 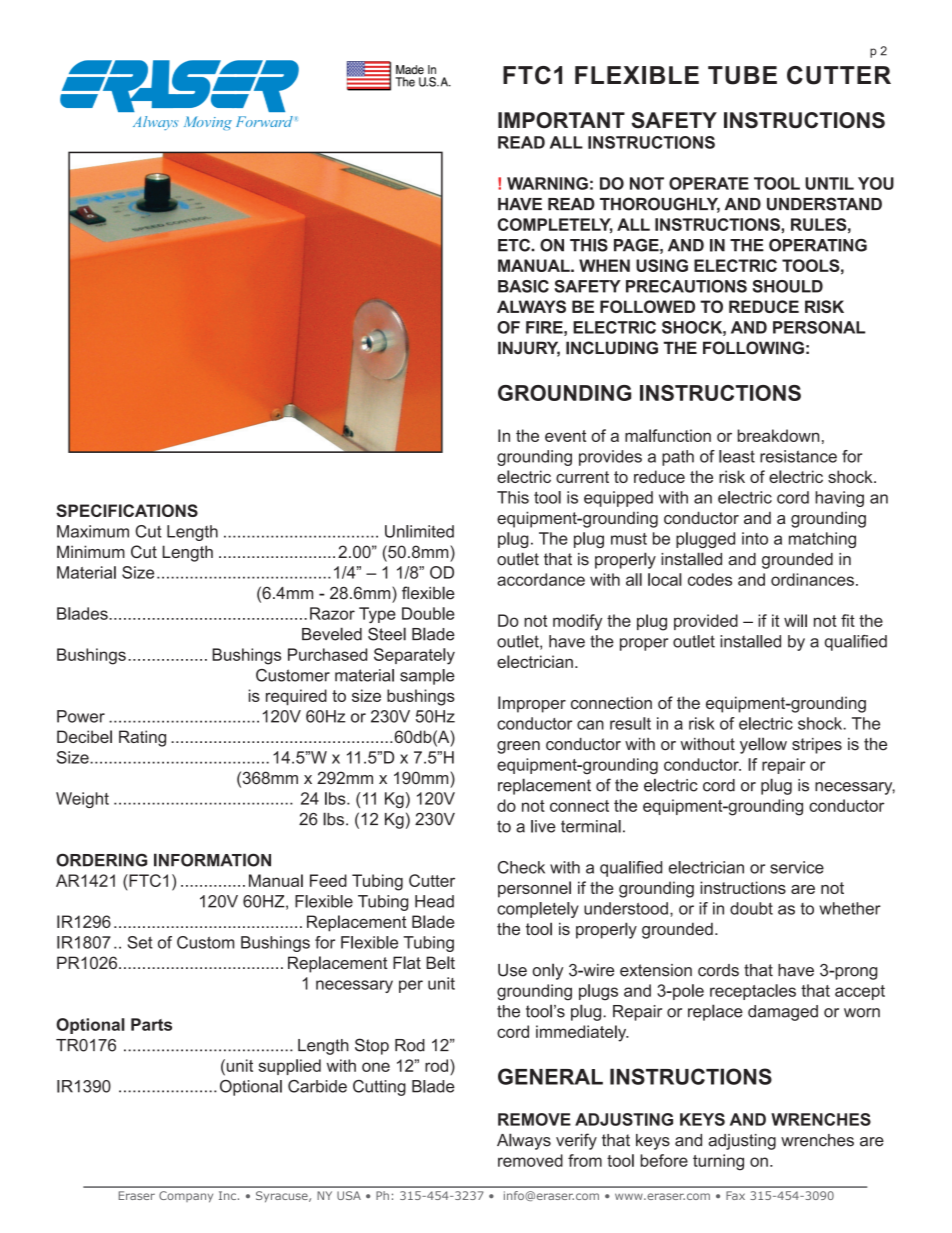 I want to click on SPECIFICATIONS, so click(x=127, y=510).
